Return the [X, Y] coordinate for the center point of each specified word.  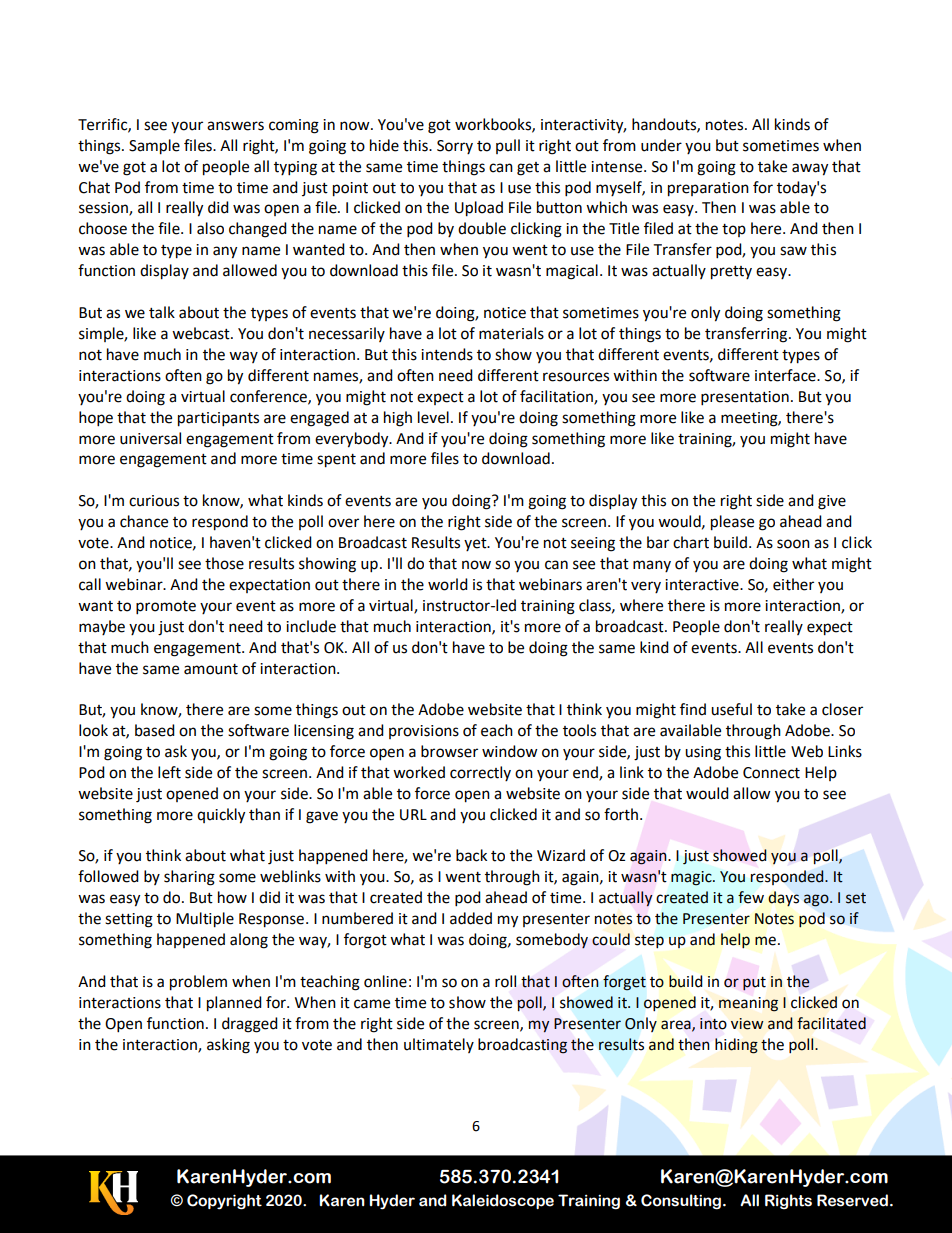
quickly [221, 816]
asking [228, 1046]
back [471, 855]
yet [476, 544]
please [732, 523]
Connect [771, 773]
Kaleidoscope [503, 1201]
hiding [736, 1046]
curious [154, 501]
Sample [154, 147]
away [810, 169]
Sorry [455, 147]
